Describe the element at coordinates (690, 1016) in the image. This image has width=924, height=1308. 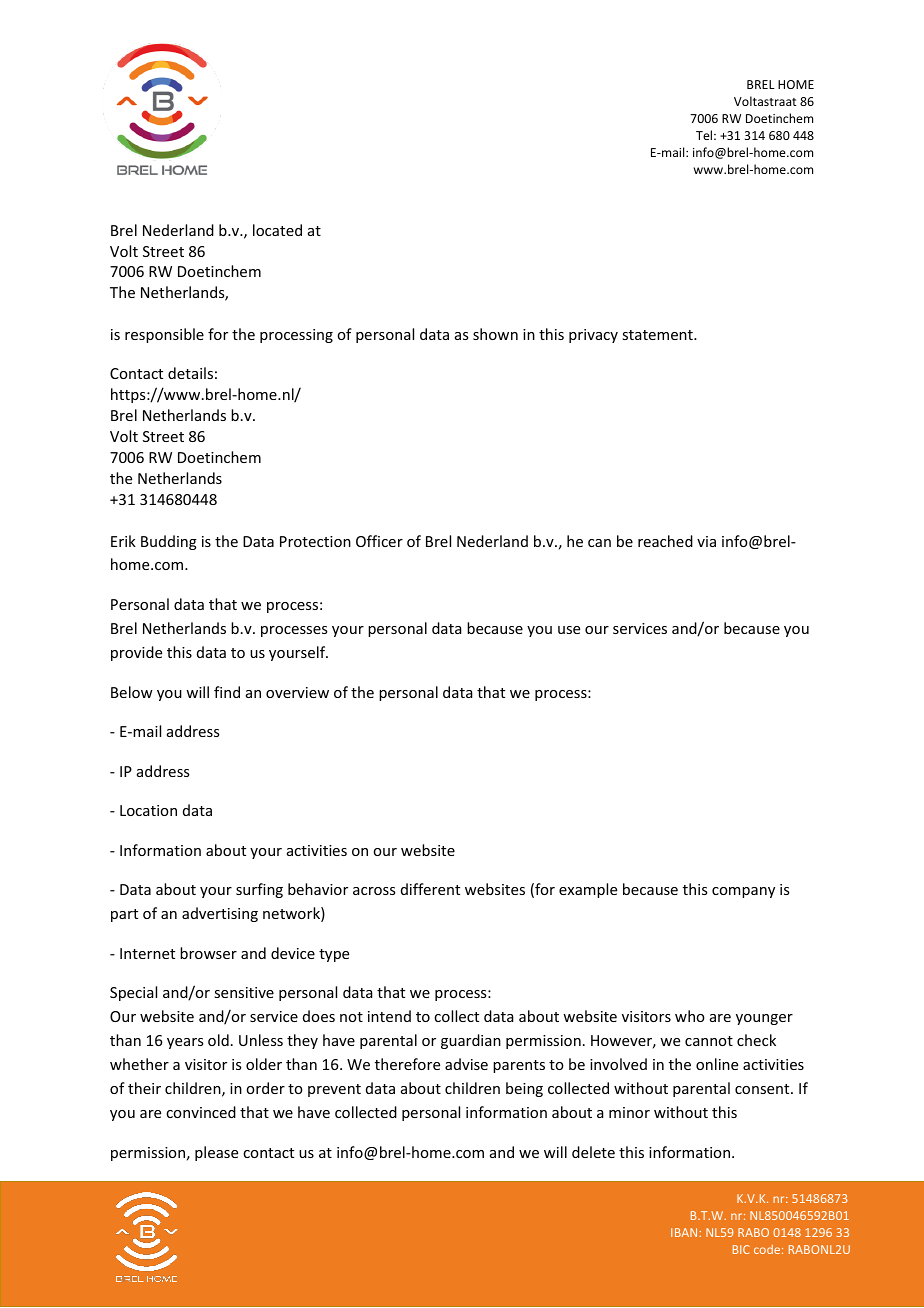
I see `who` at that location.
